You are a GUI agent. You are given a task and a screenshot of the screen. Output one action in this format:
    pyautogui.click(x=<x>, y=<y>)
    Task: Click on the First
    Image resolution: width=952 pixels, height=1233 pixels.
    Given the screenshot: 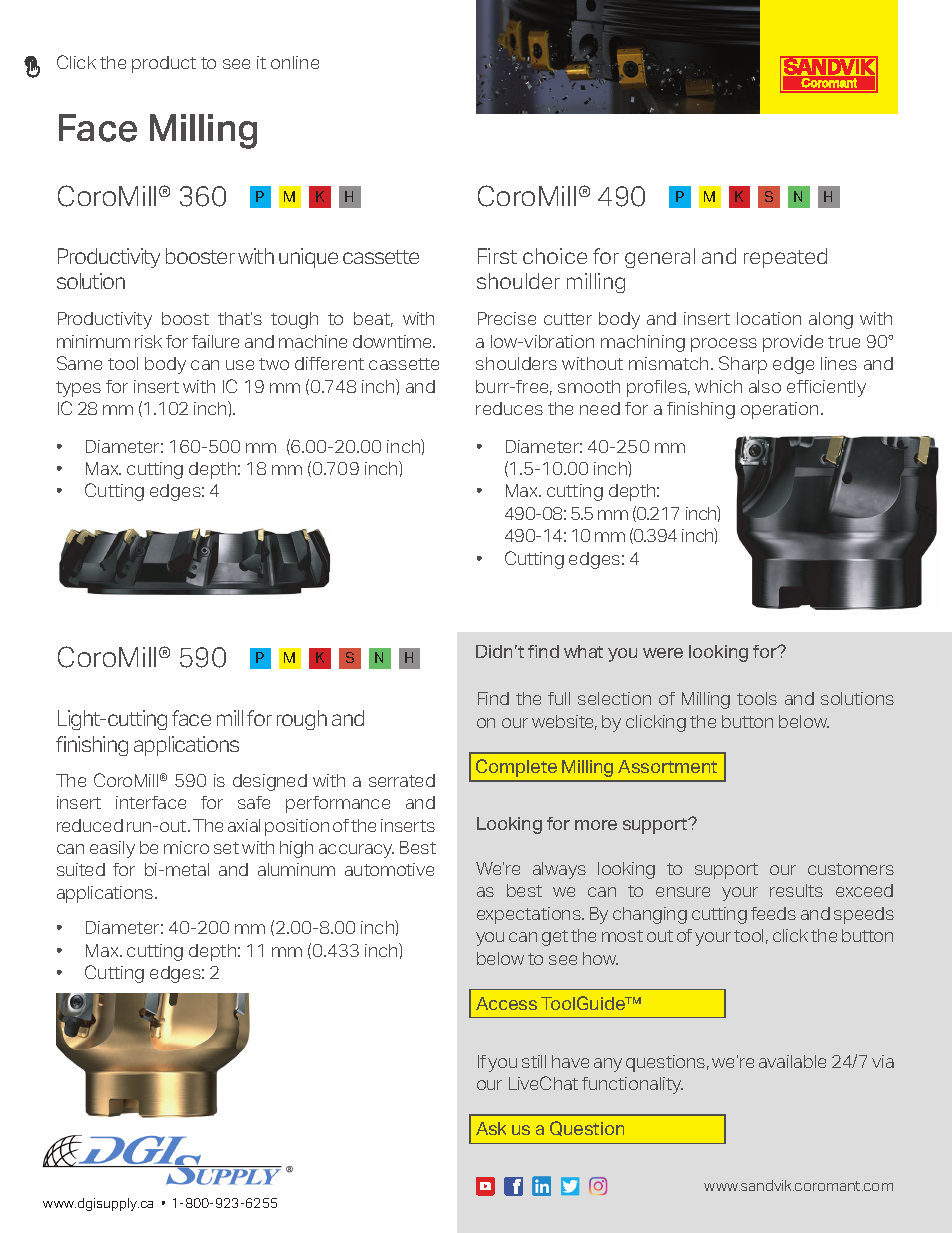 What is the action you would take?
    pyautogui.click(x=497, y=256)
